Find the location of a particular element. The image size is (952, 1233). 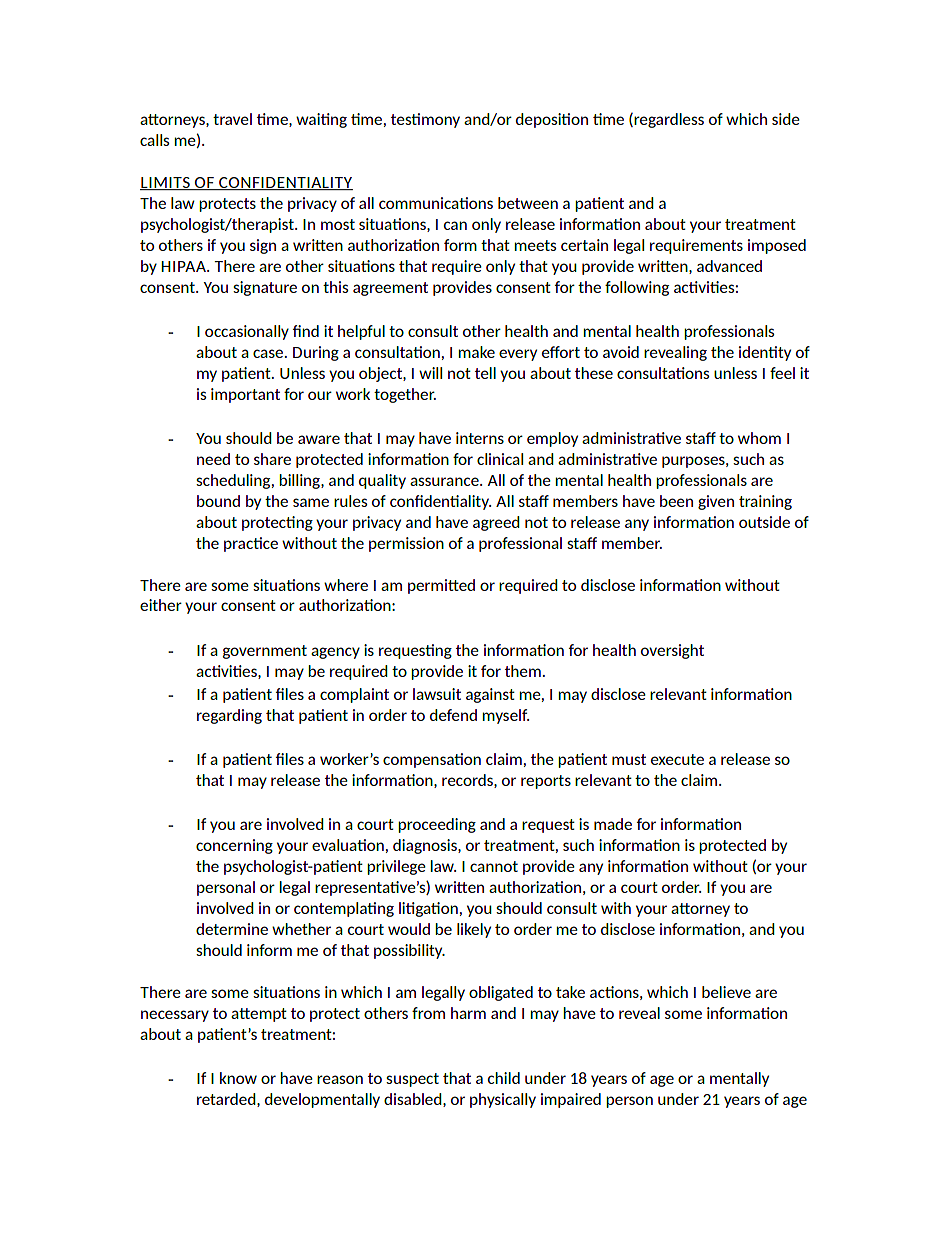

know is located at coordinates (238, 1078).
